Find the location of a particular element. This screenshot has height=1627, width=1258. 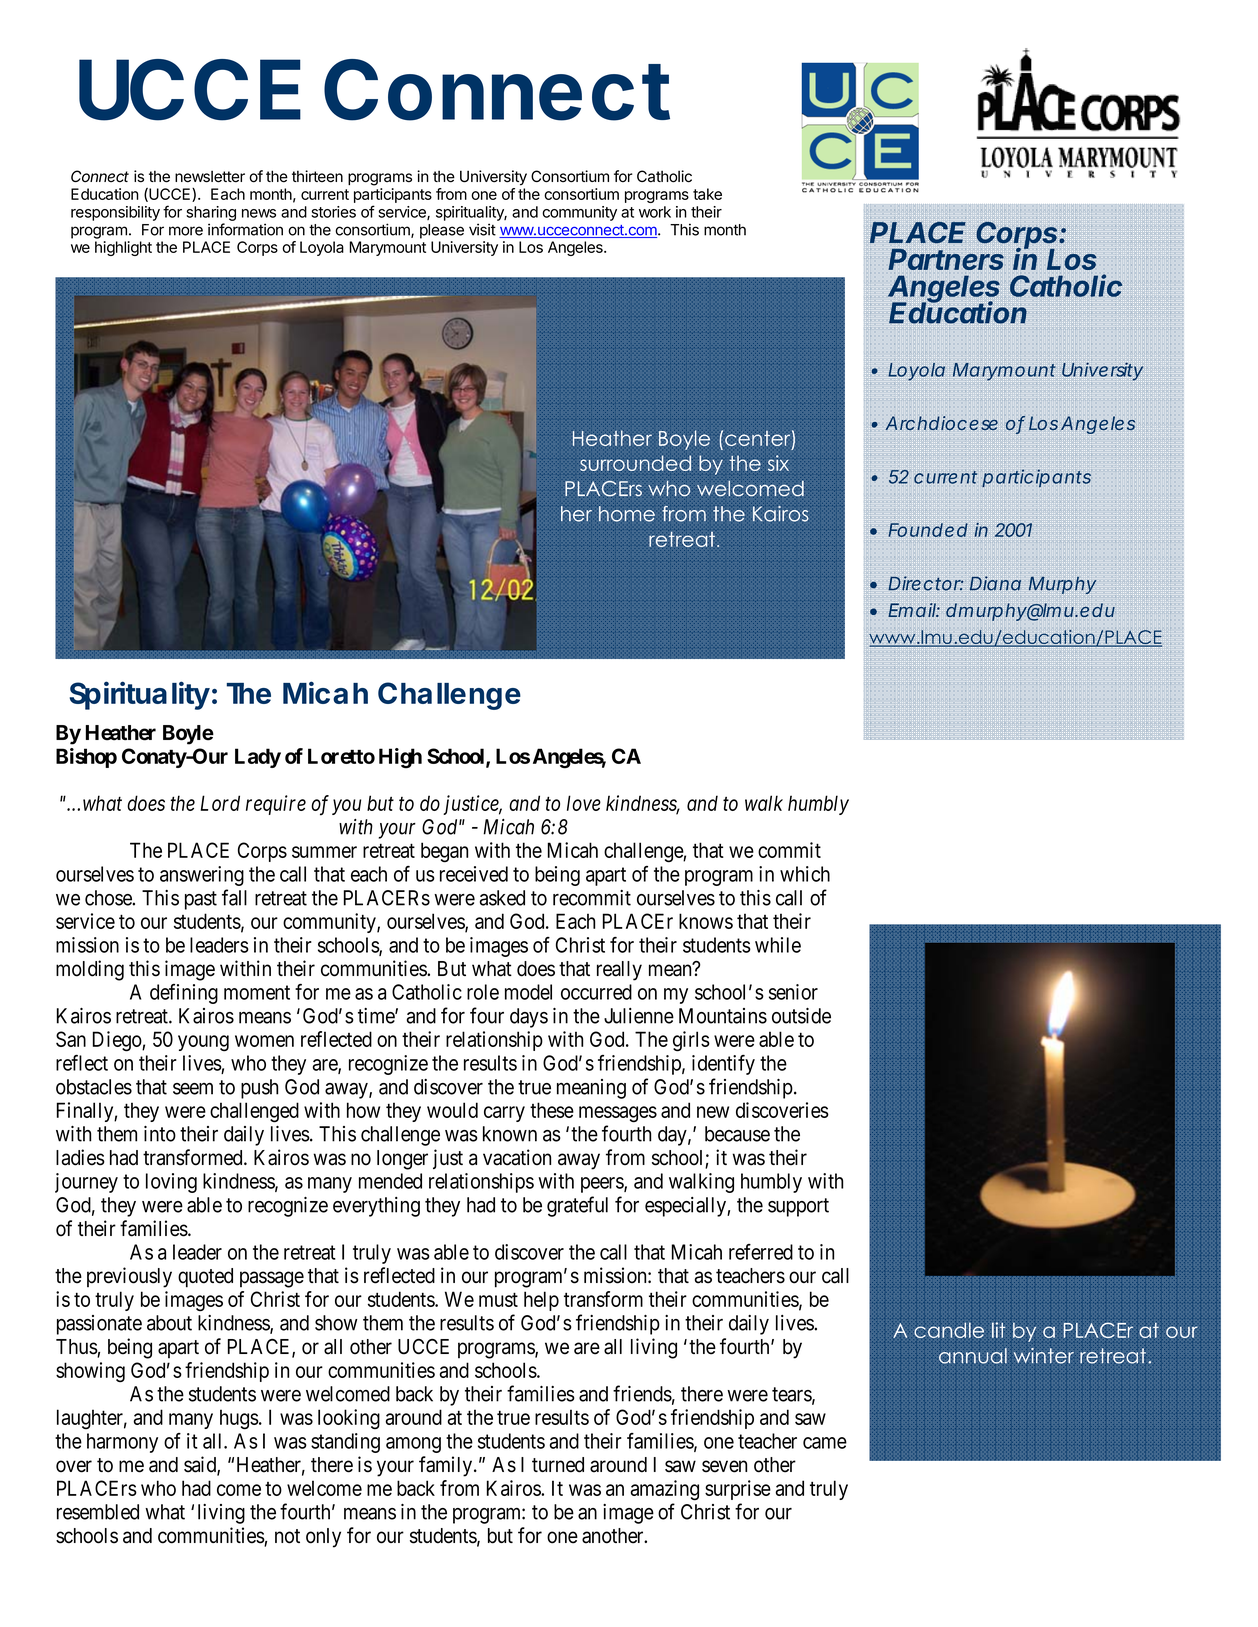

resembled is located at coordinates (98, 1512).
